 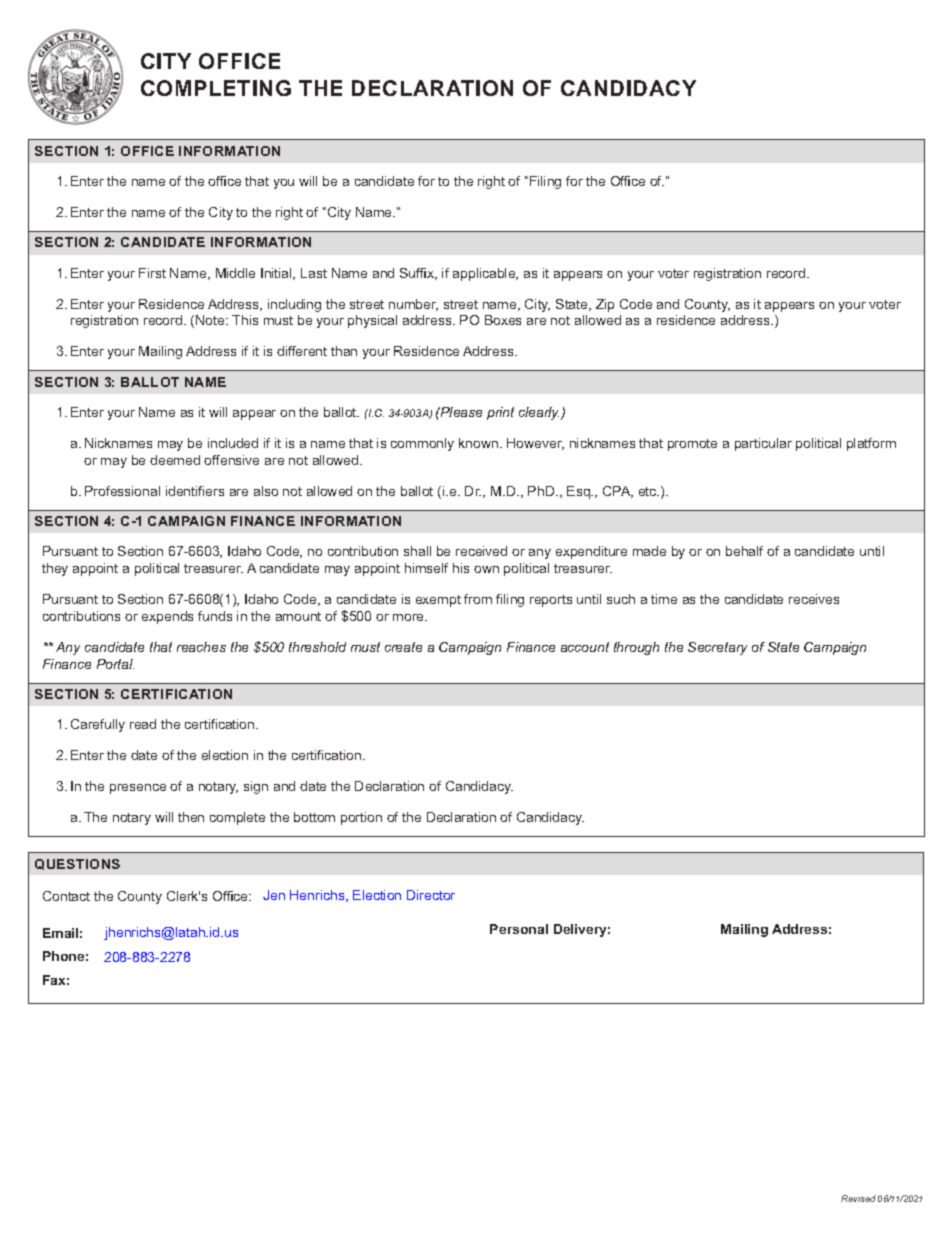 I want to click on COMPLETING, so click(x=216, y=88).
